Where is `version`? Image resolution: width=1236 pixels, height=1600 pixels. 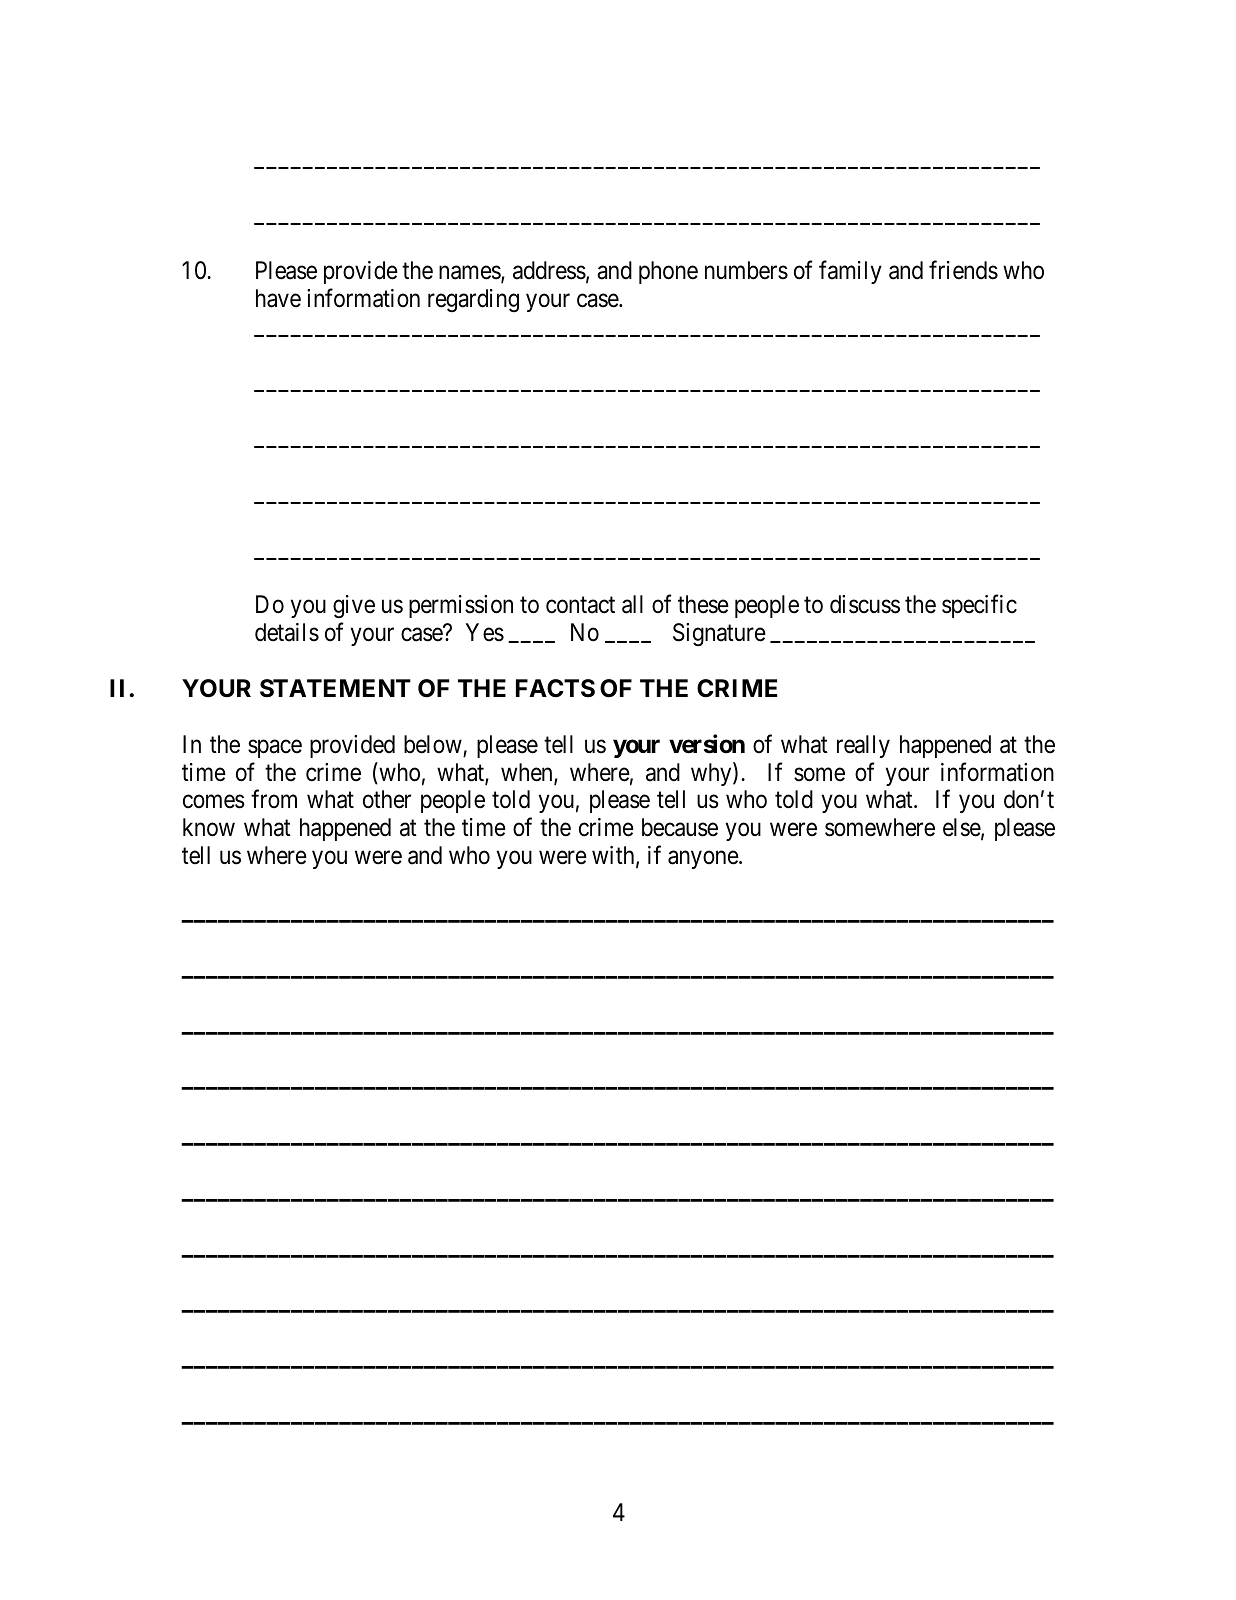 version is located at coordinates (707, 744).
